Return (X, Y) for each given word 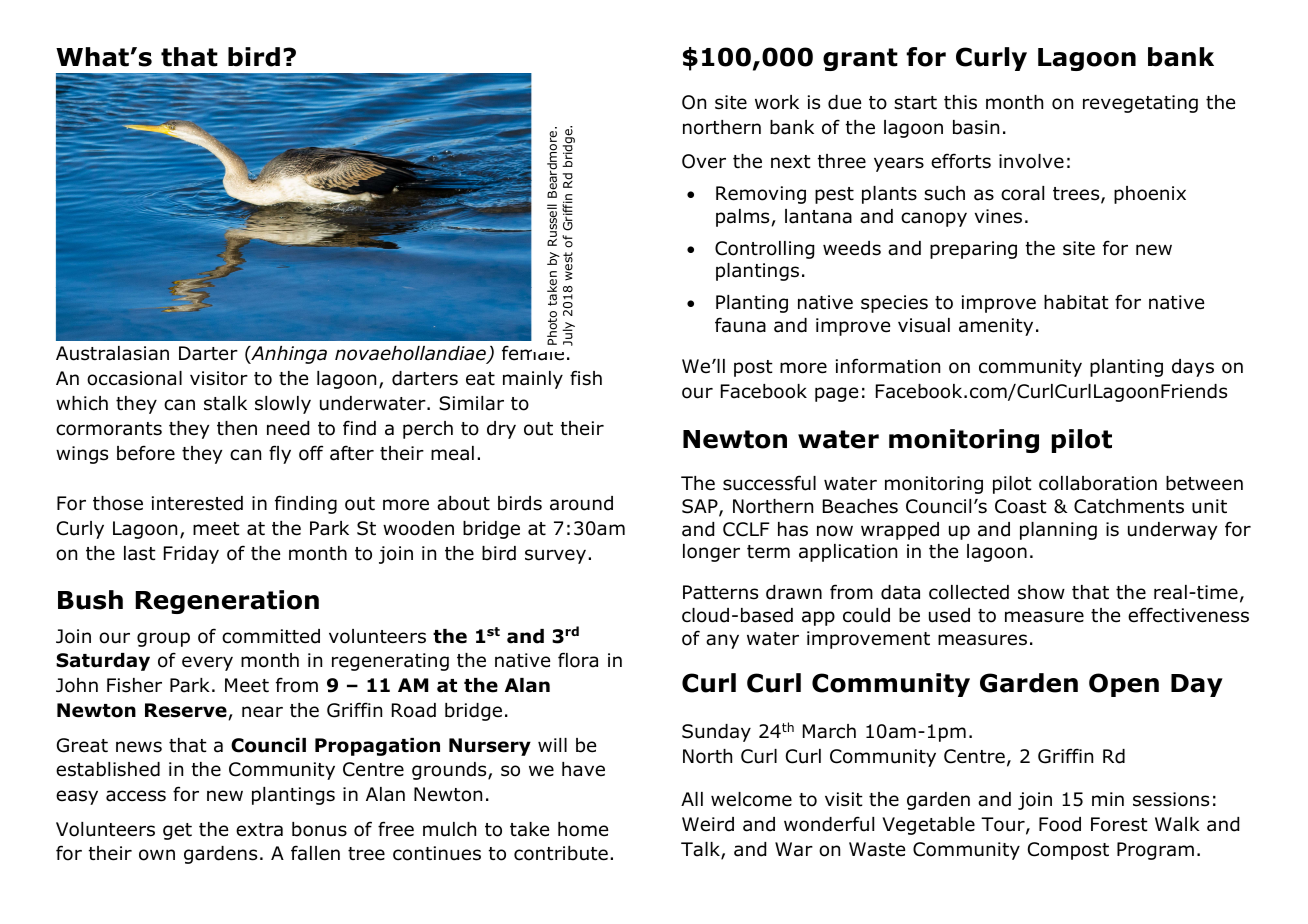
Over (704, 161)
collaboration (1098, 483)
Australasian (112, 353)
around (581, 503)
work (777, 102)
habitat (1076, 302)
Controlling (764, 250)
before (146, 453)
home (583, 829)
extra (259, 830)
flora (578, 660)
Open (1124, 685)
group (163, 639)
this (960, 102)
